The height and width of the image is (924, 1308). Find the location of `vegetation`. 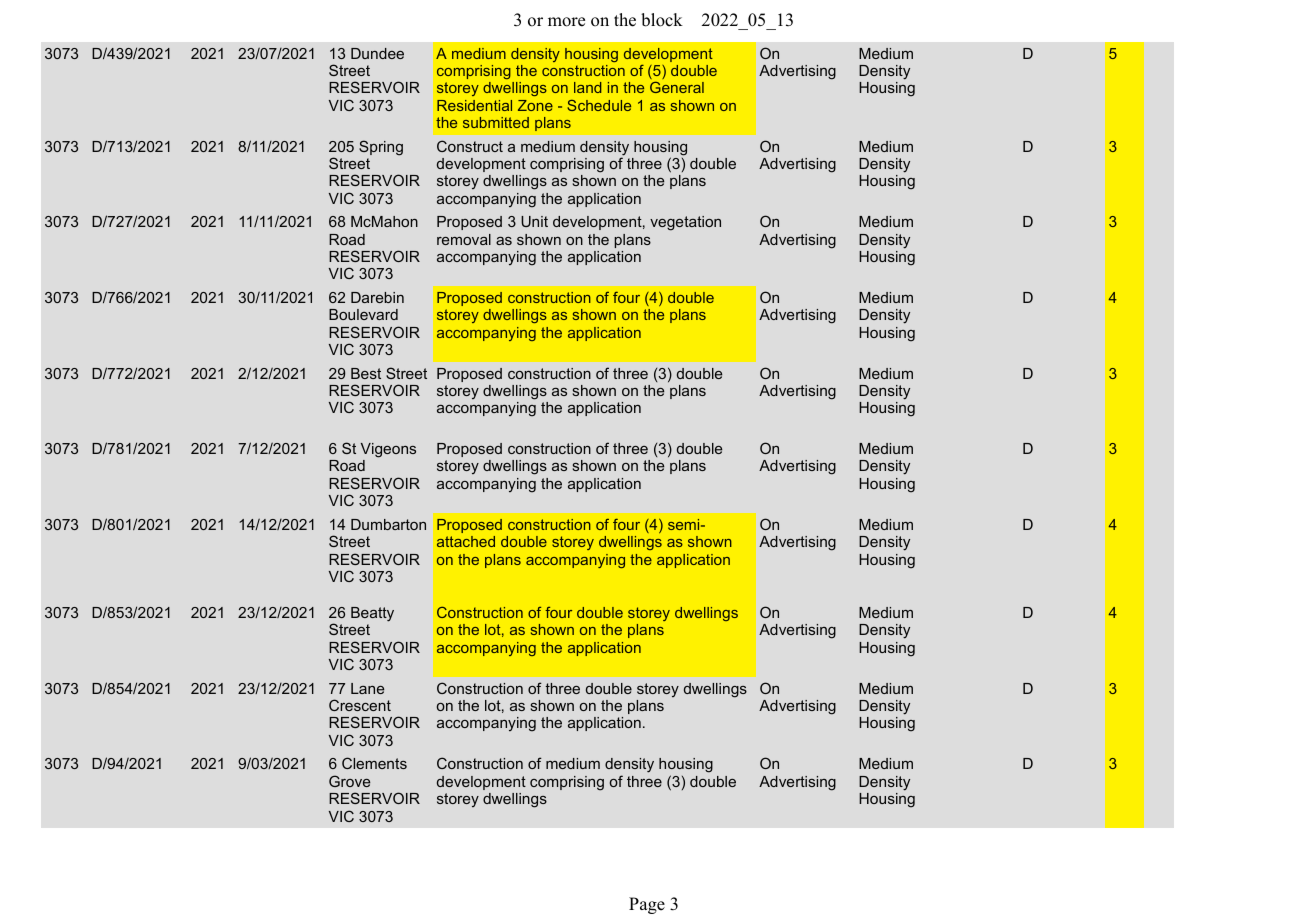

vegetation is located at coordinates (685, 223).
